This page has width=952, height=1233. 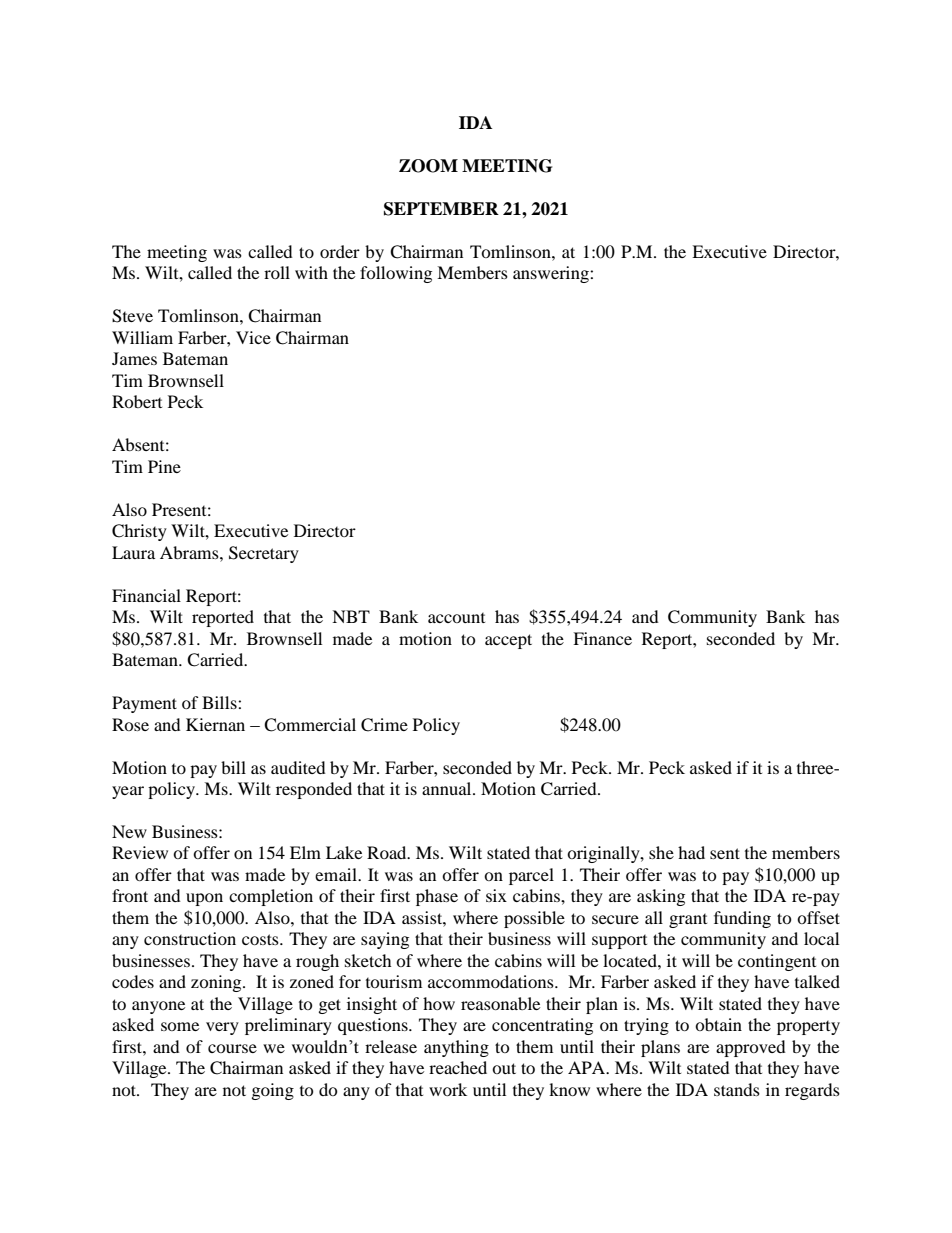 I want to click on SEPTEMBER, so click(x=441, y=209).
